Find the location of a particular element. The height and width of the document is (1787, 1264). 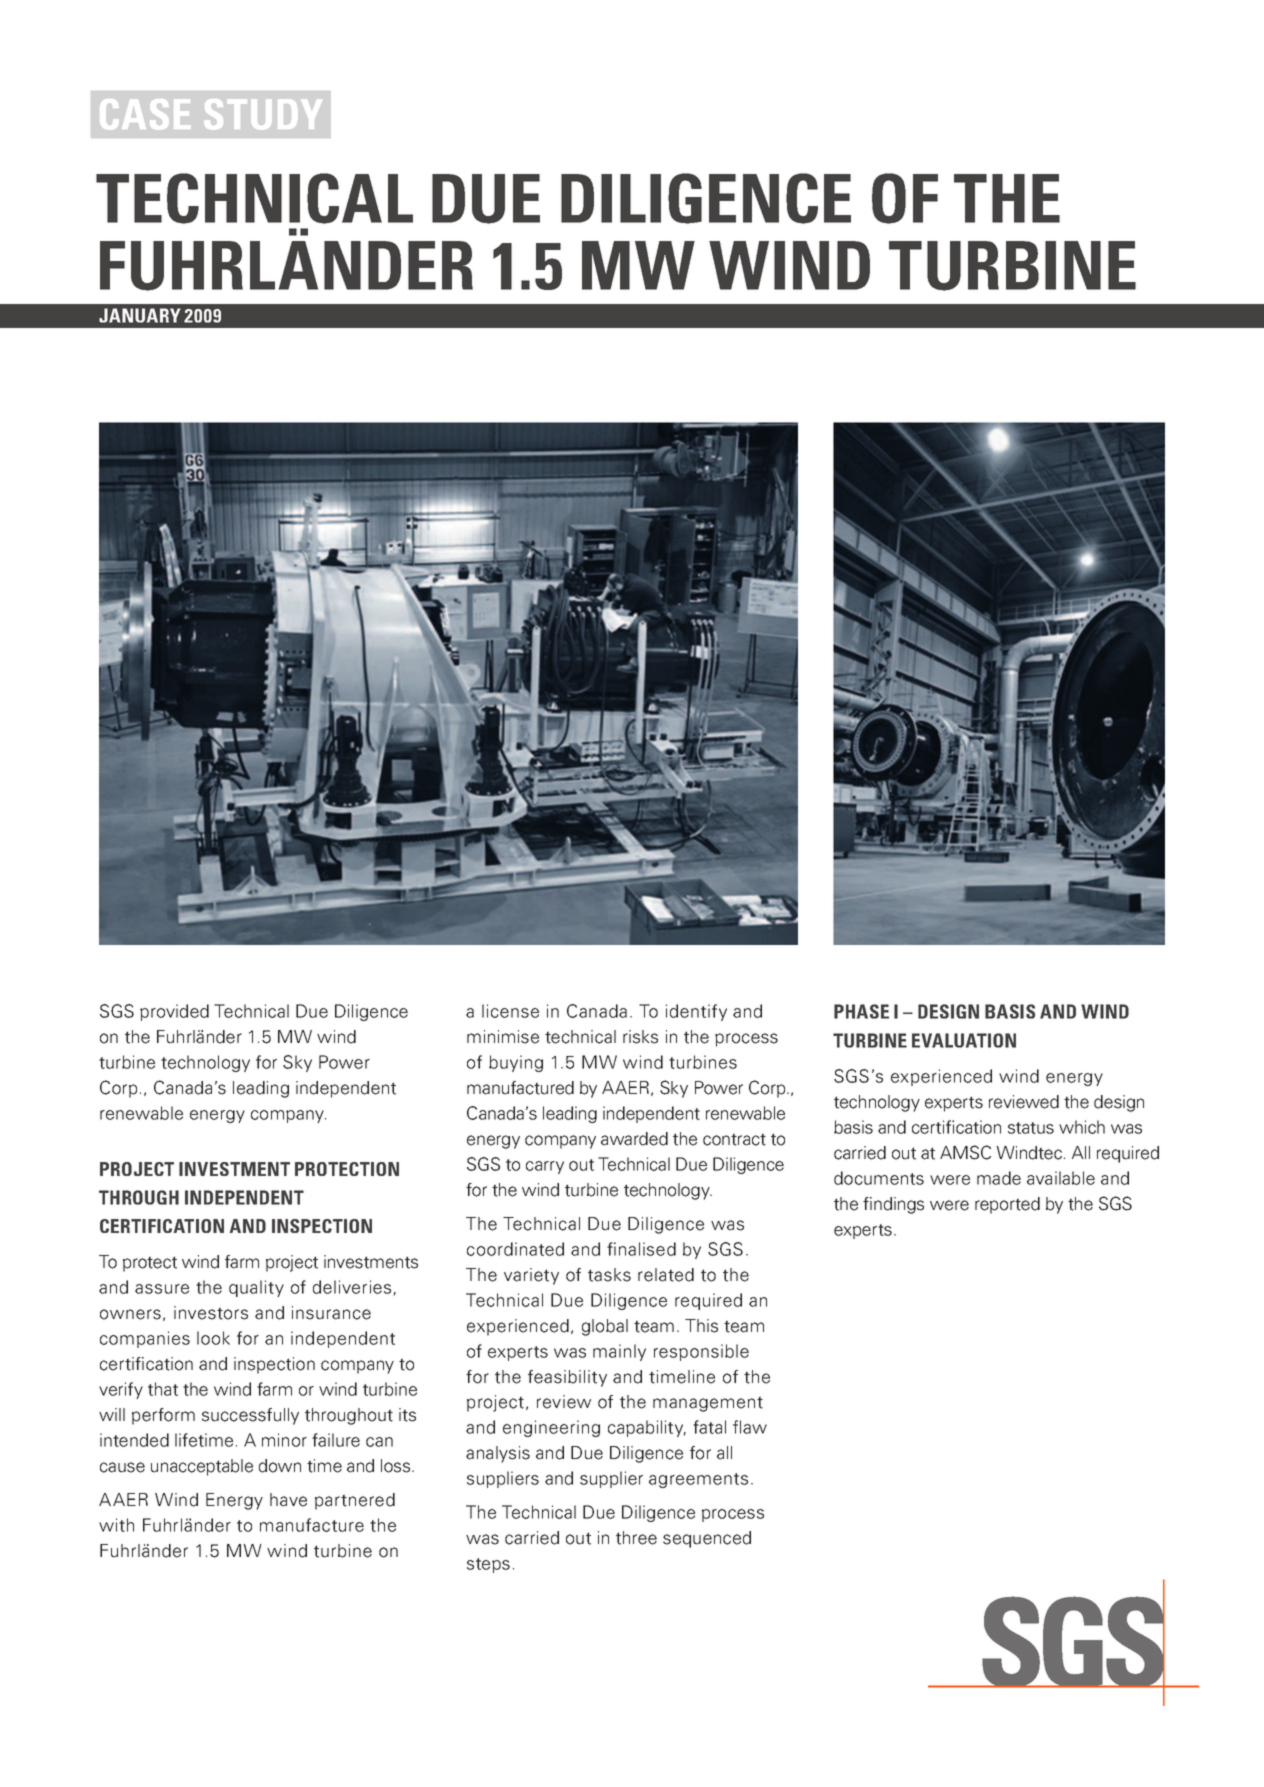

quality is located at coordinates (256, 1288).
